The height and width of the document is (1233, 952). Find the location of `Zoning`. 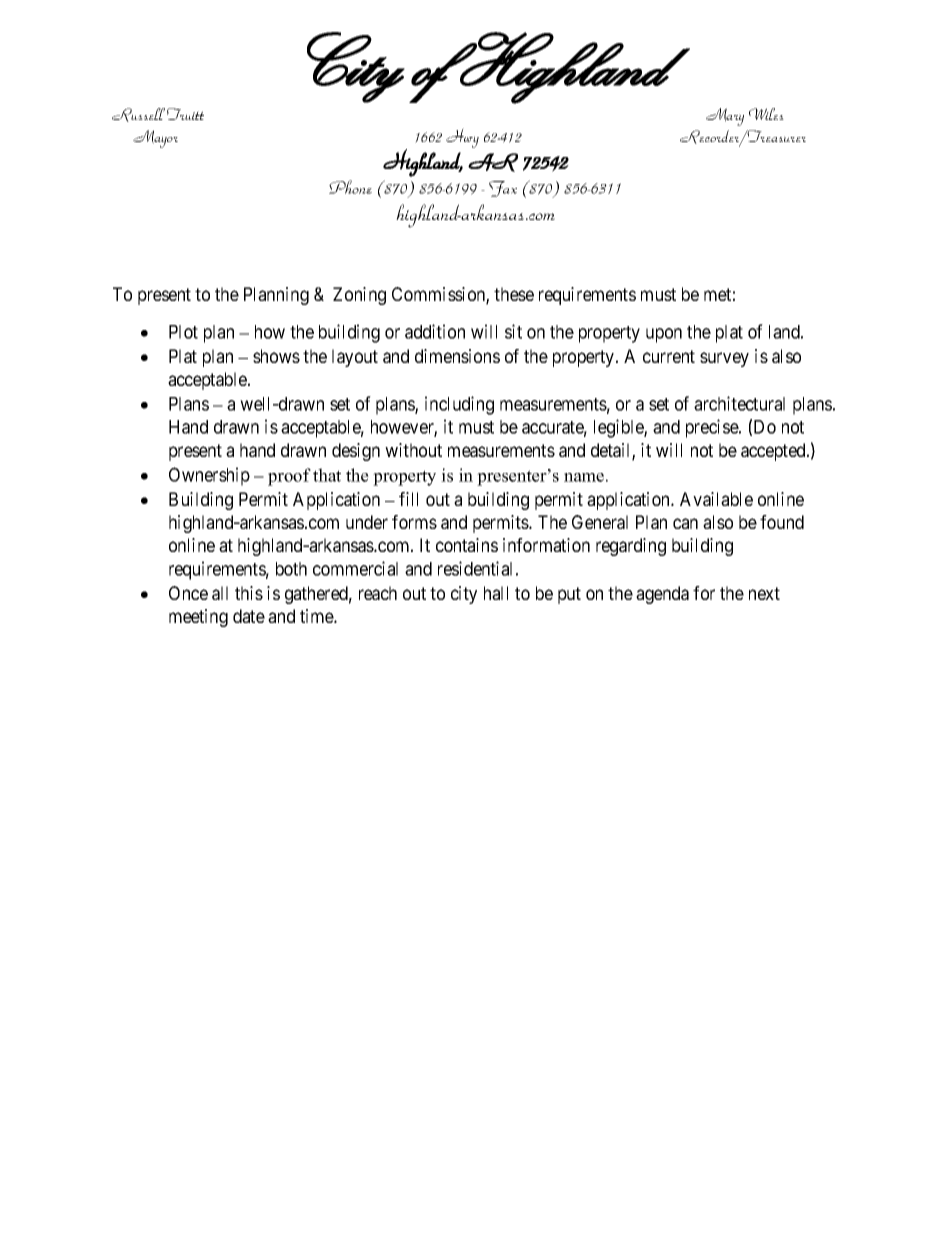

Zoning is located at coordinates (359, 296).
